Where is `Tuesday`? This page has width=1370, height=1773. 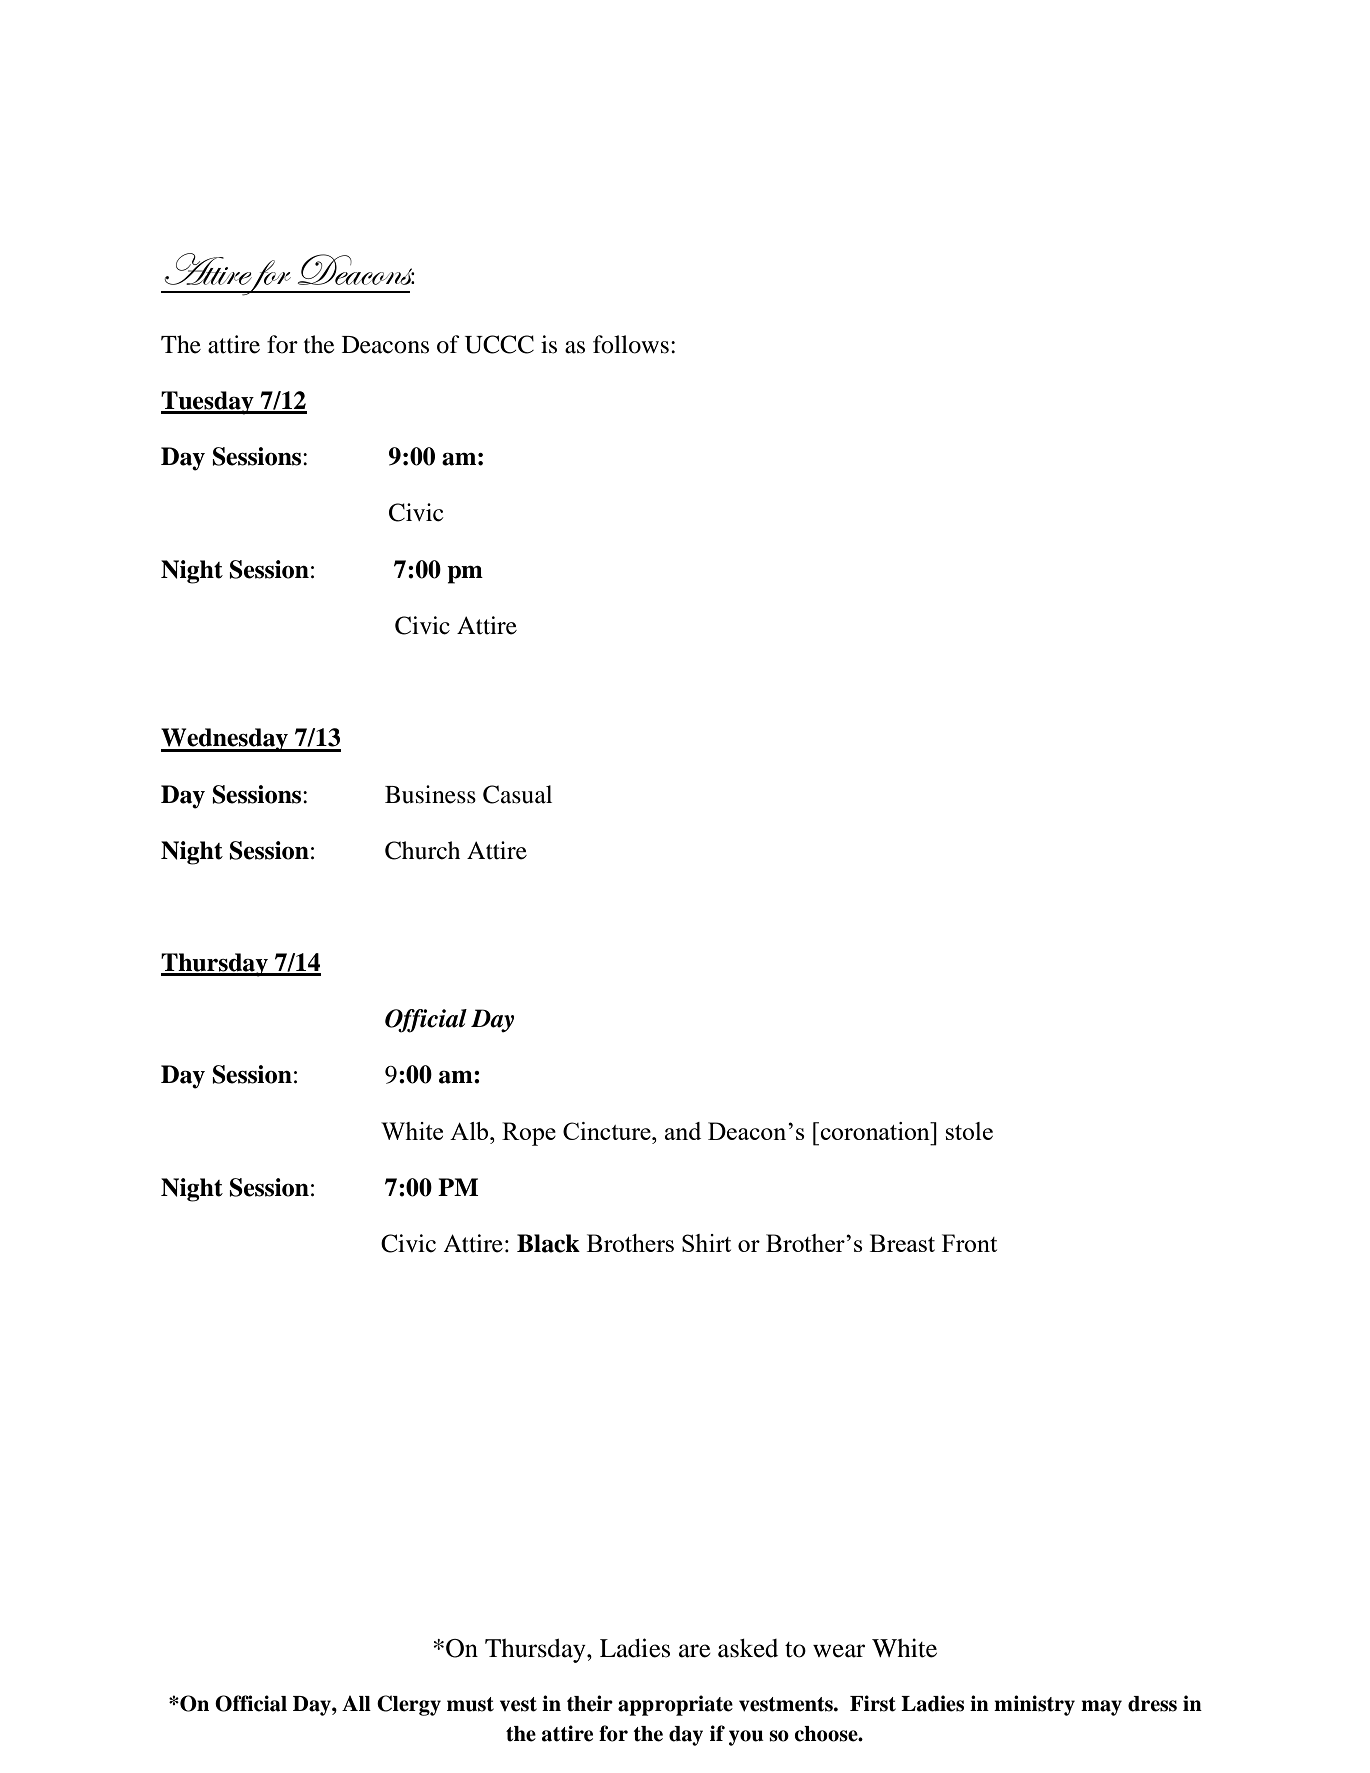
Tuesday is located at coordinates (208, 403).
